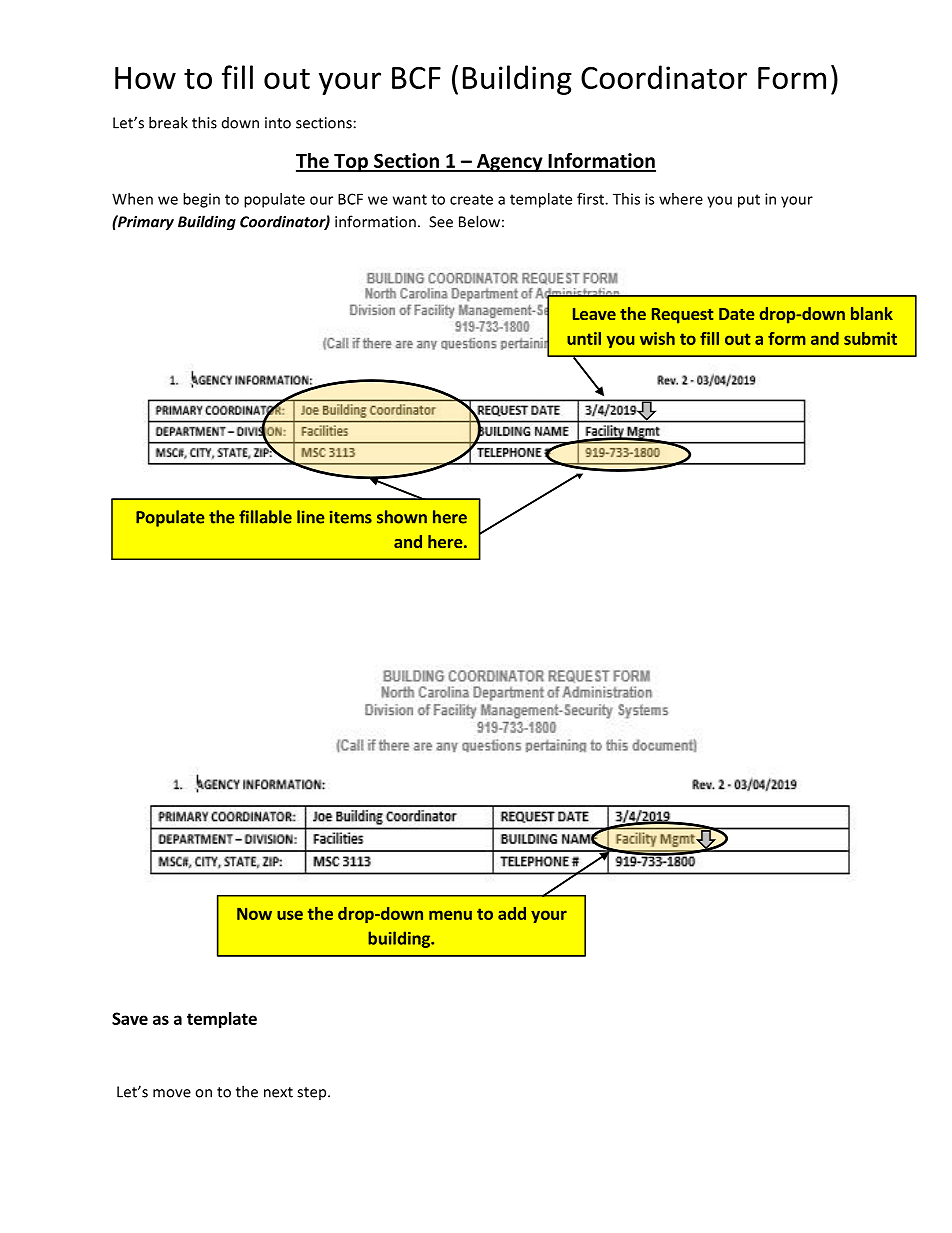 This screenshot has width=952, height=1233. I want to click on Agency, so click(510, 163).
